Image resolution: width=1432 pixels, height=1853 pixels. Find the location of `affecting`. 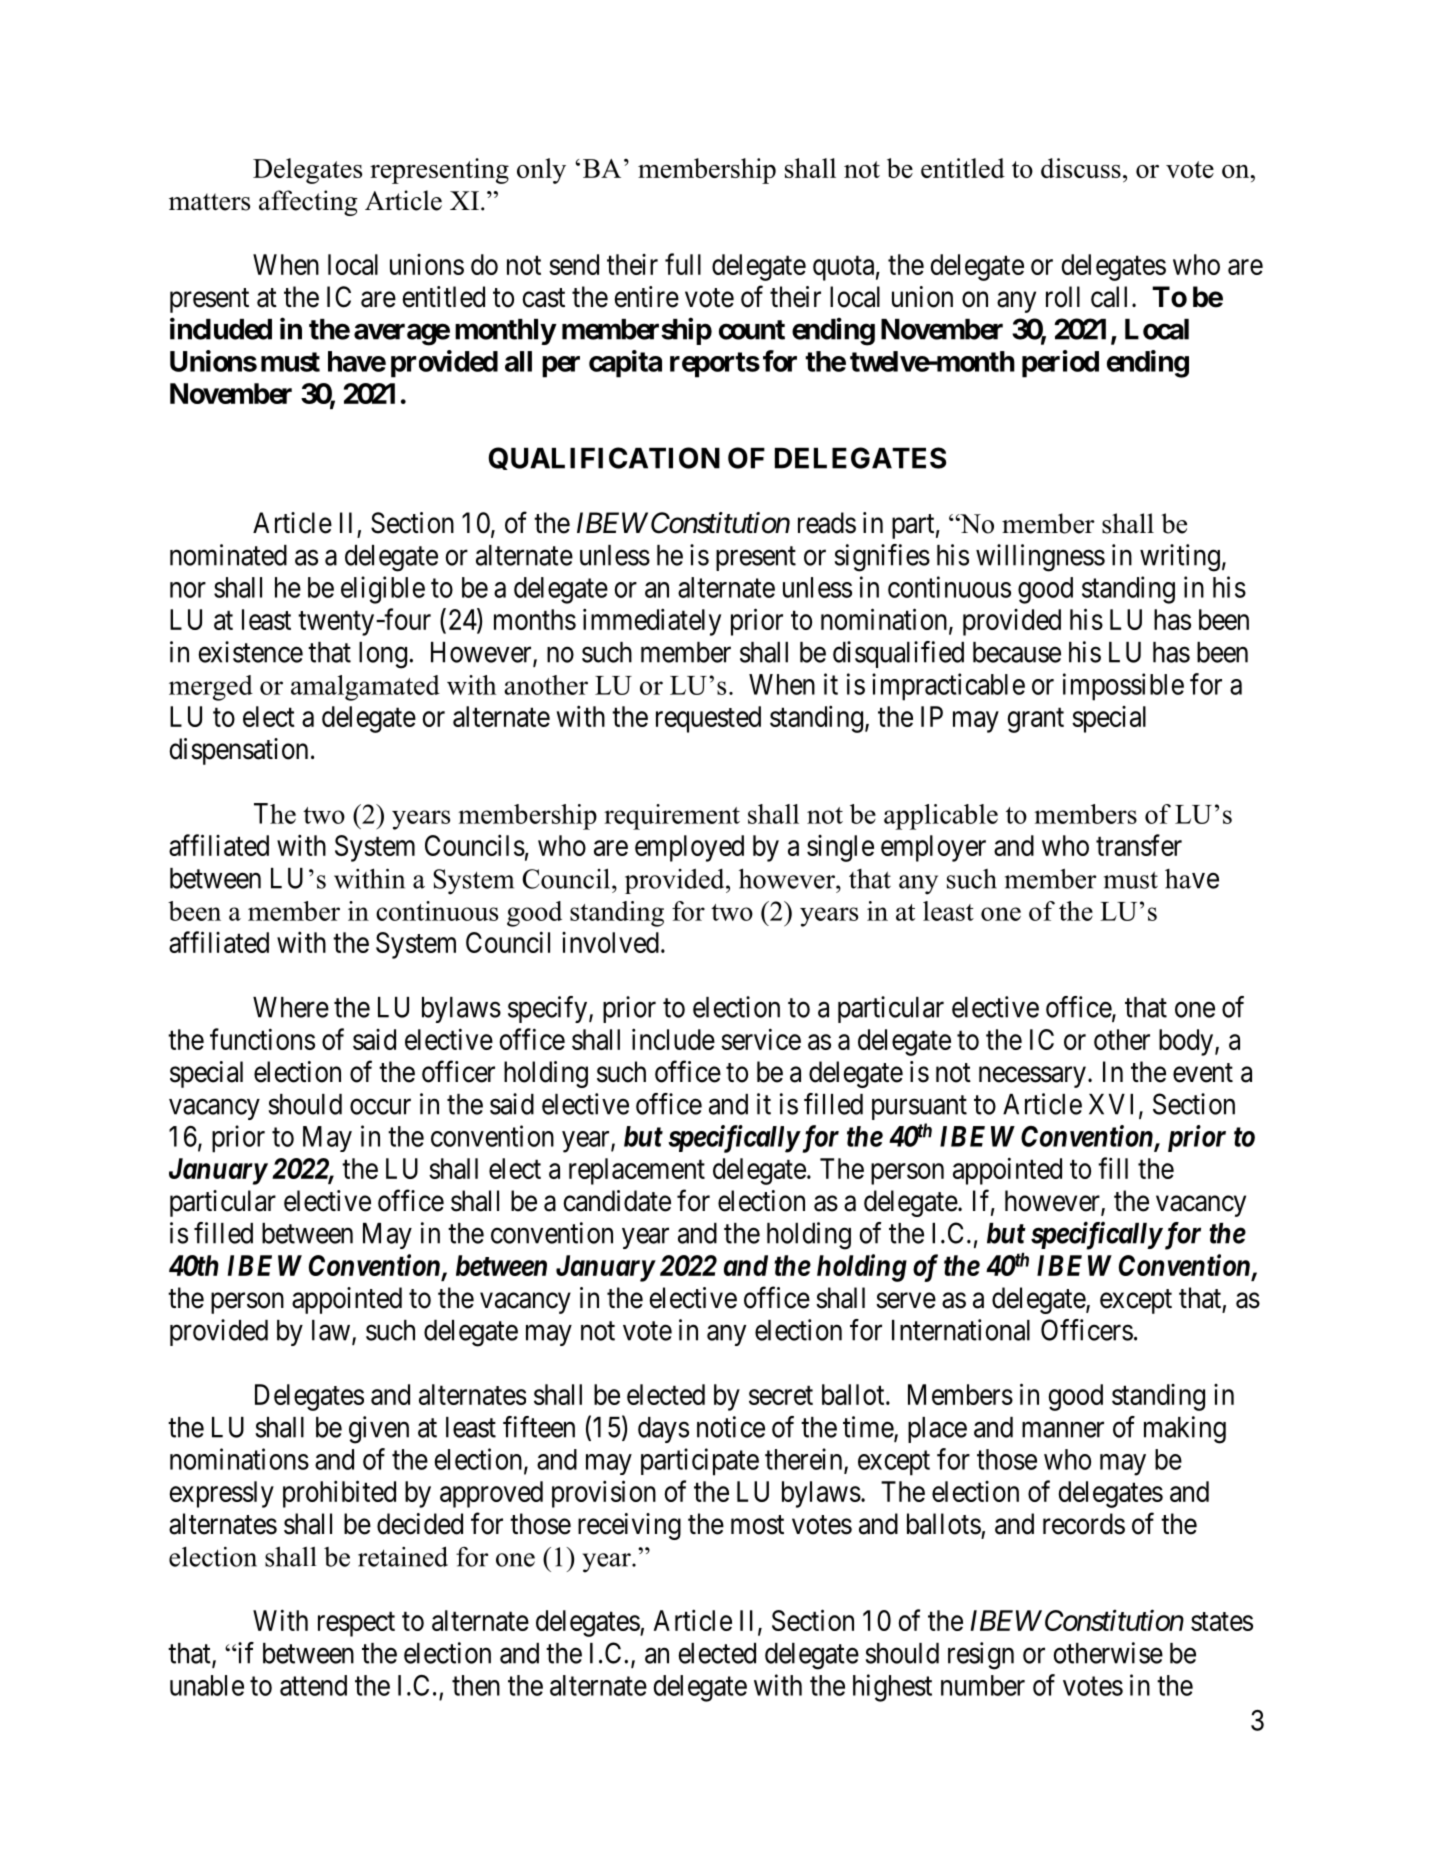

affecting is located at coordinates (308, 203).
